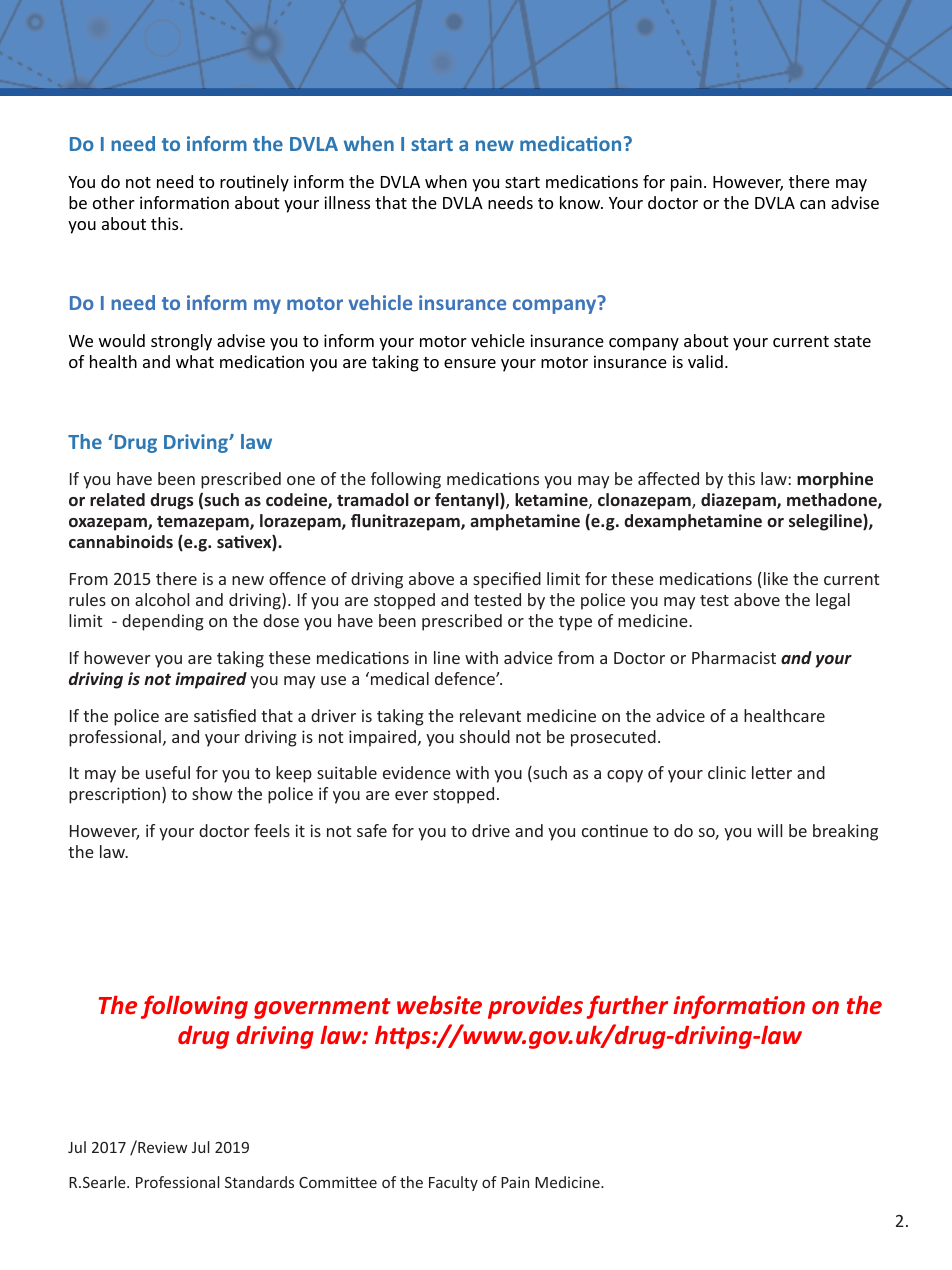 Image resolution: width=952 pixels, height=1270 pixels. I want to click on other, so click(114, 202).
